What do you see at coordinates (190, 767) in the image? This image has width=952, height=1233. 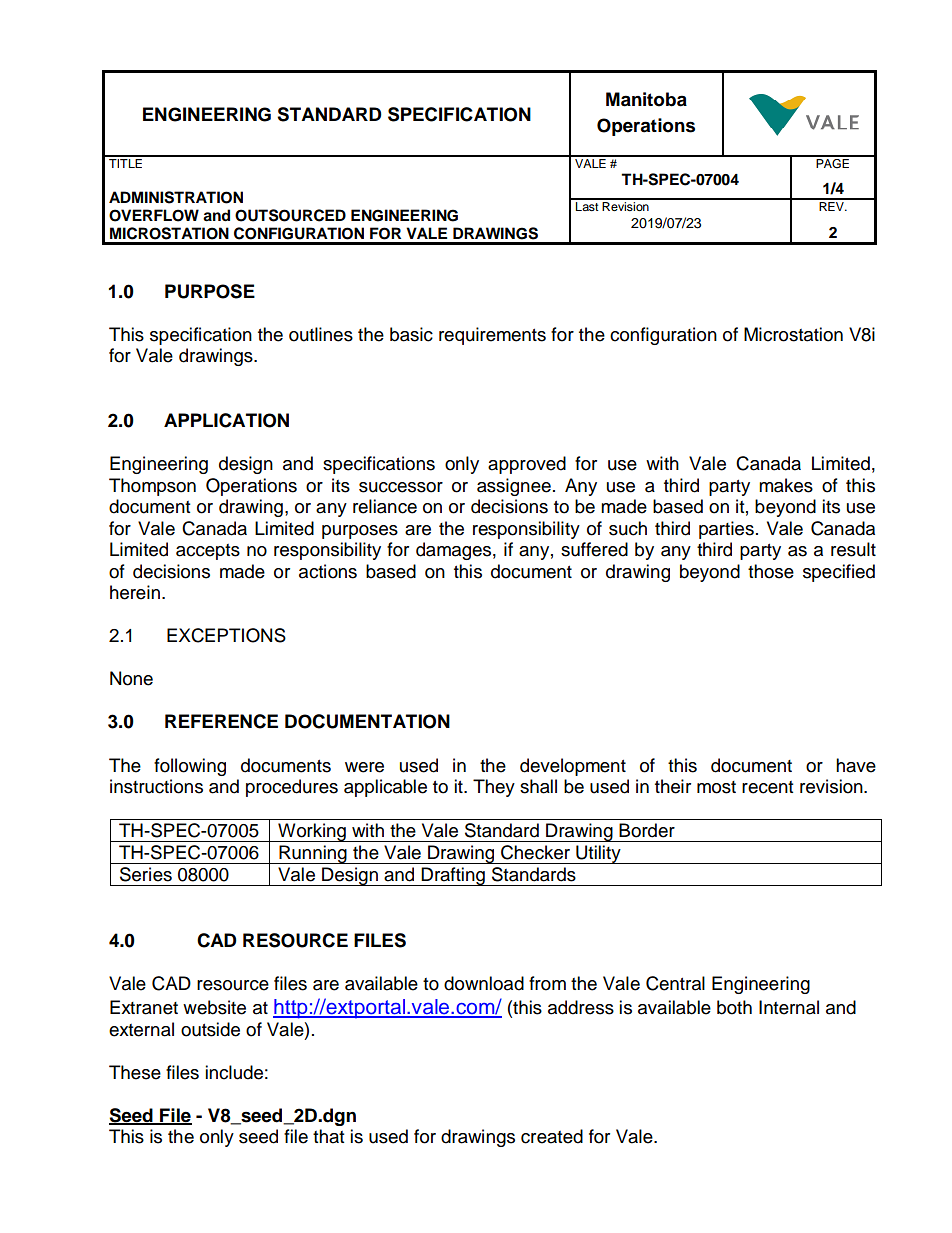 I see `following` at bounding box center [190, 767].
